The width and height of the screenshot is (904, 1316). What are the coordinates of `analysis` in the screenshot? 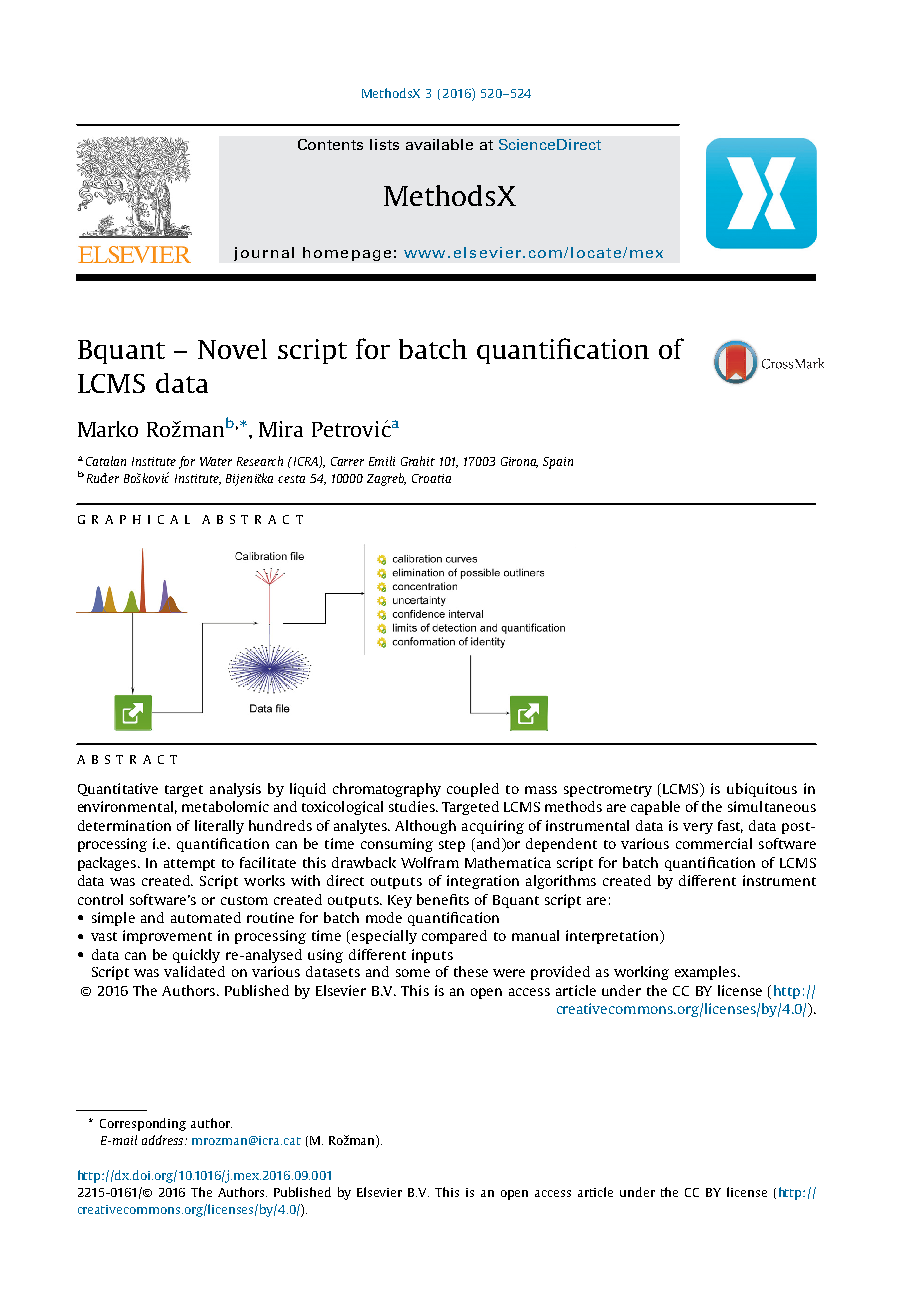 It's located at (235, 790).
